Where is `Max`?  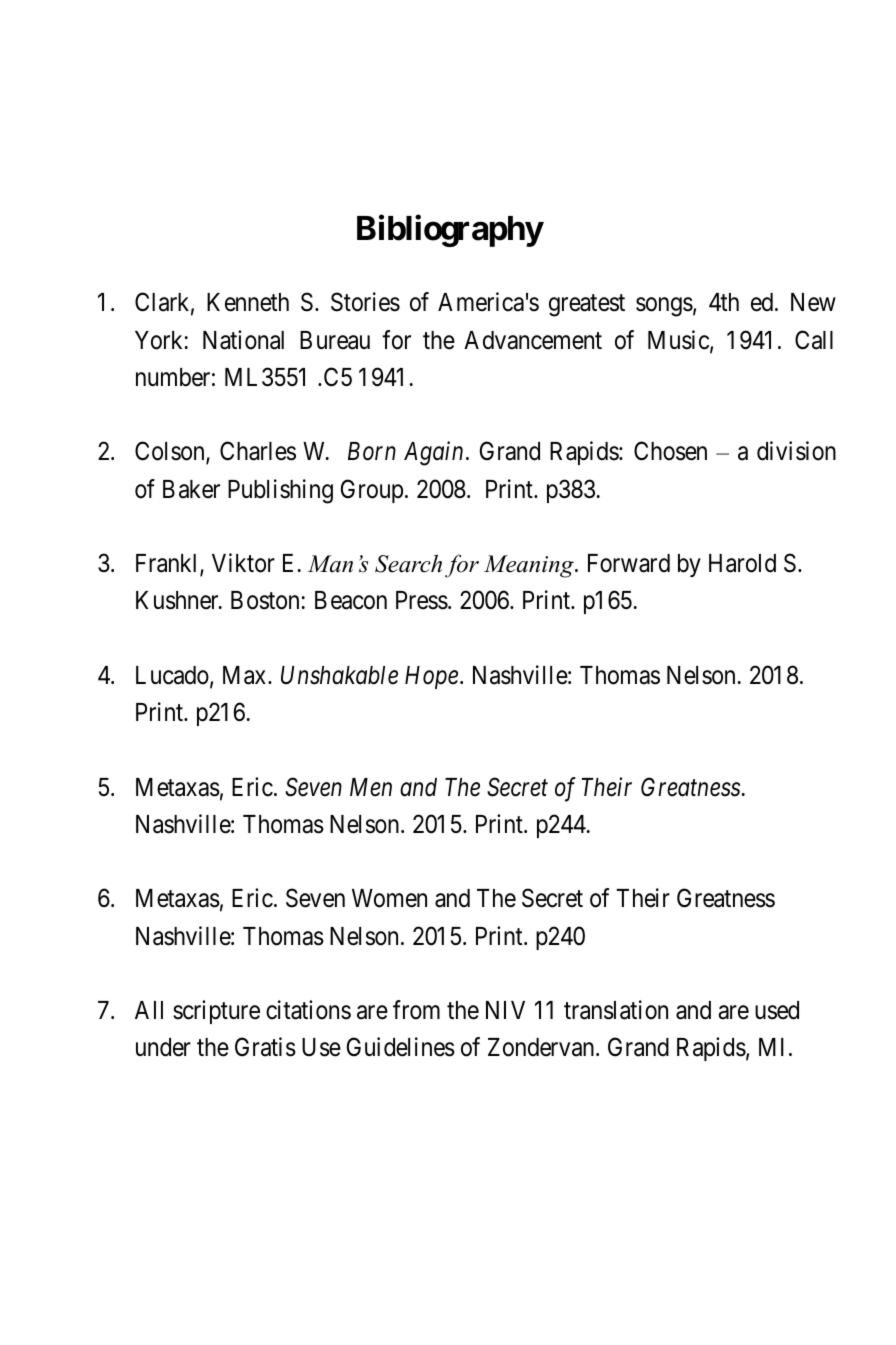
Max is located at coordinates (246, 675).
